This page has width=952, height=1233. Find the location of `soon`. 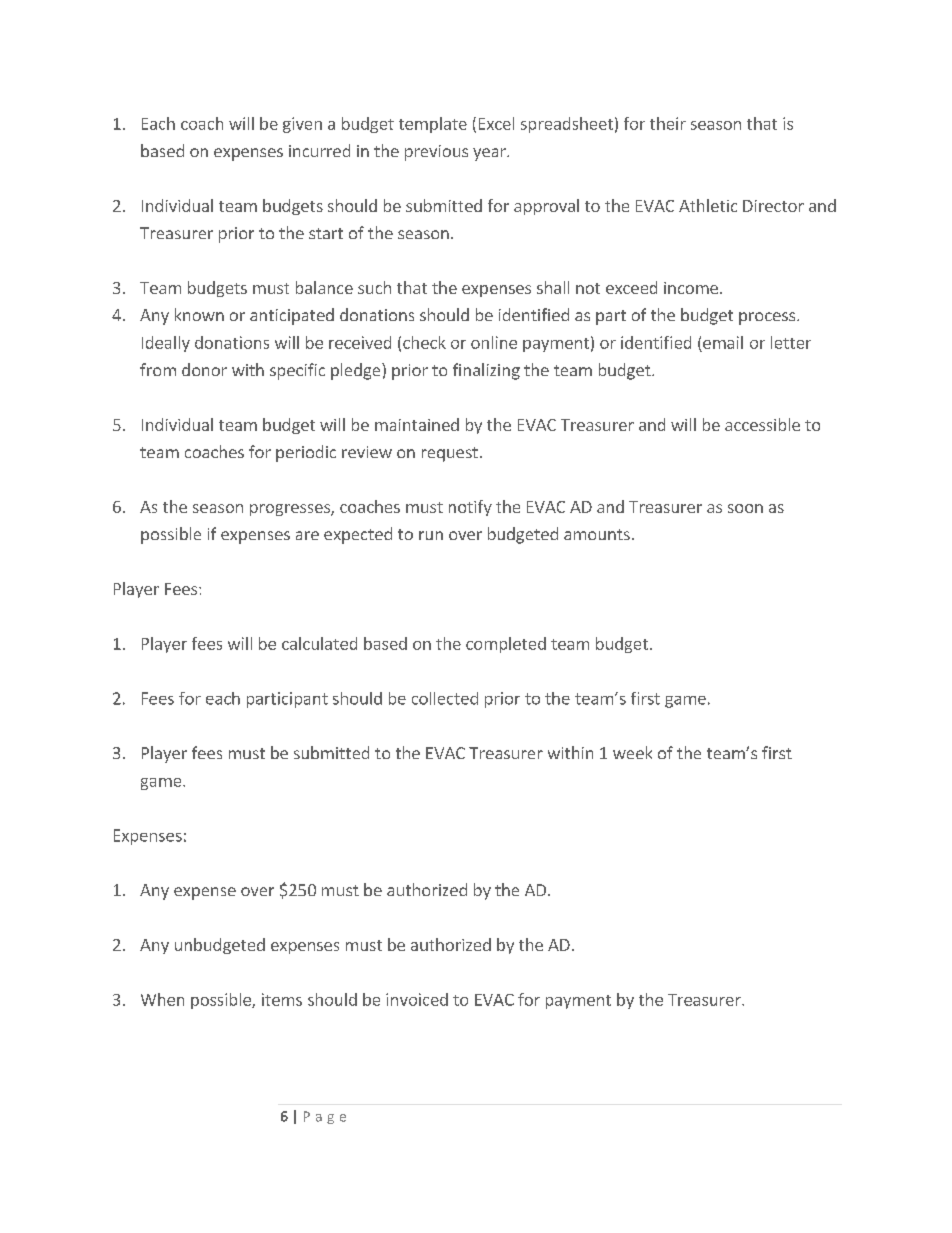

soon is located at coordinates (745, 508).
